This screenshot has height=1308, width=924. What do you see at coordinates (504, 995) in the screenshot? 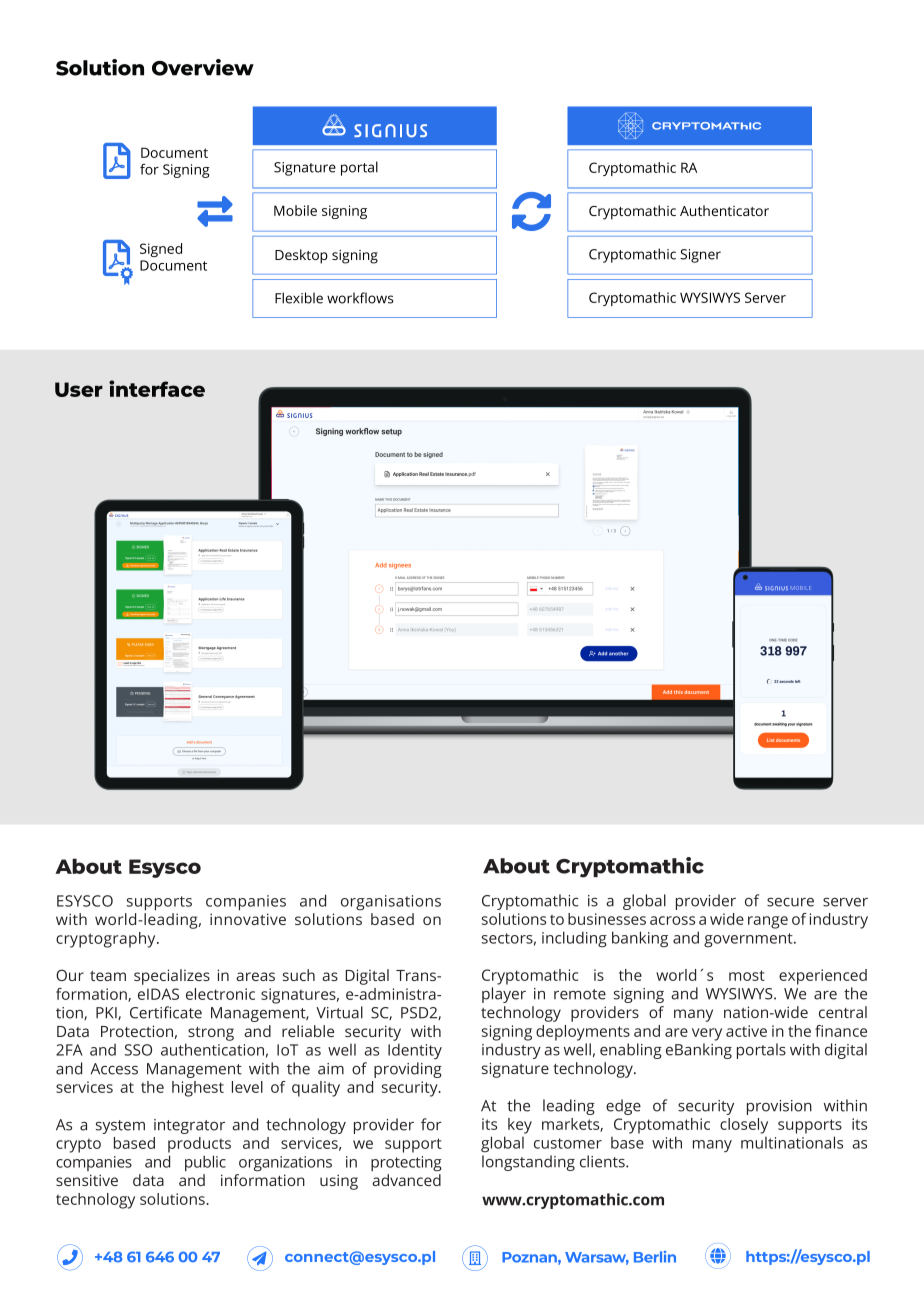
I see `player` at bounding box center [504, 995].
